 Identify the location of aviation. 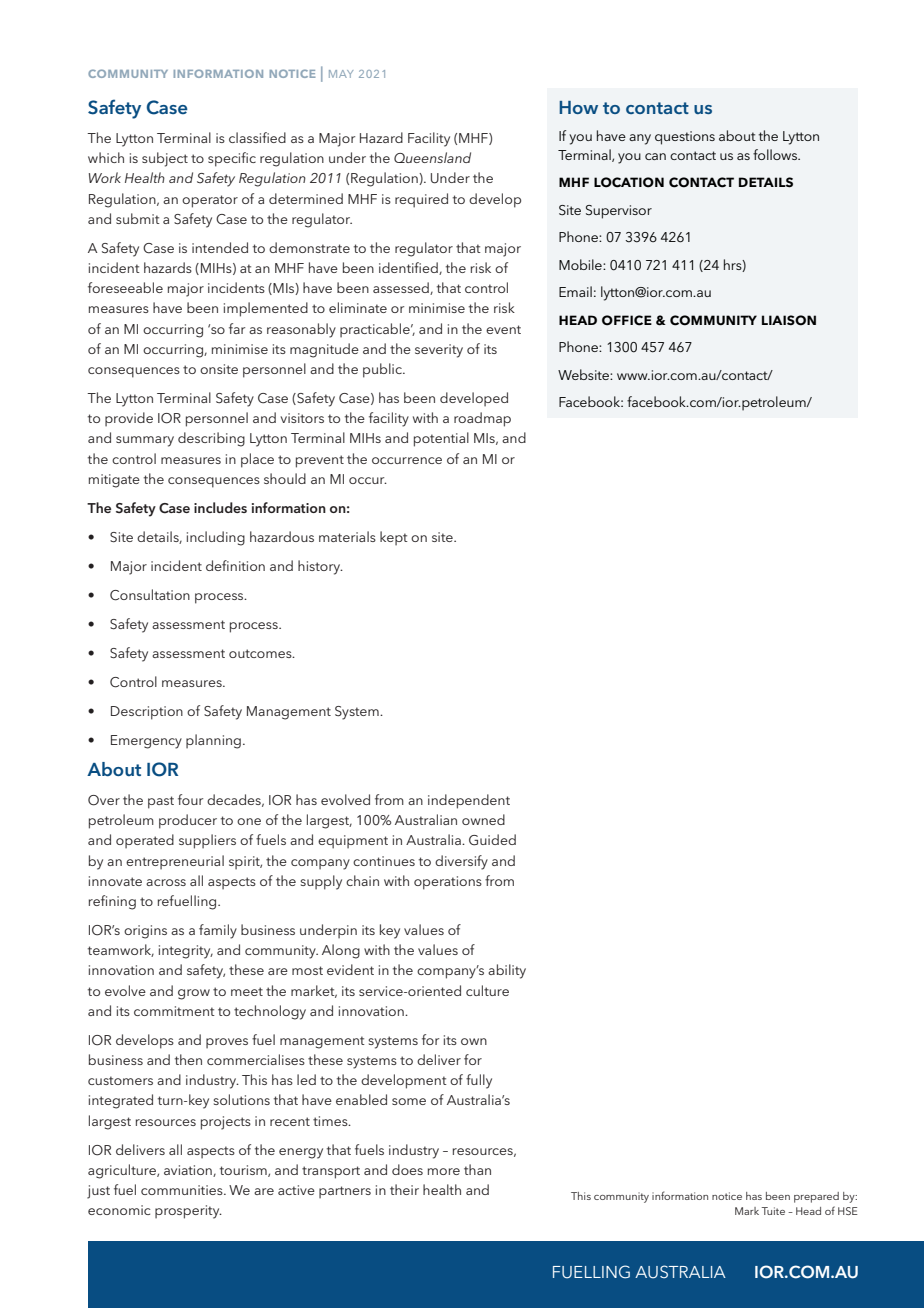
(189, 1171).
